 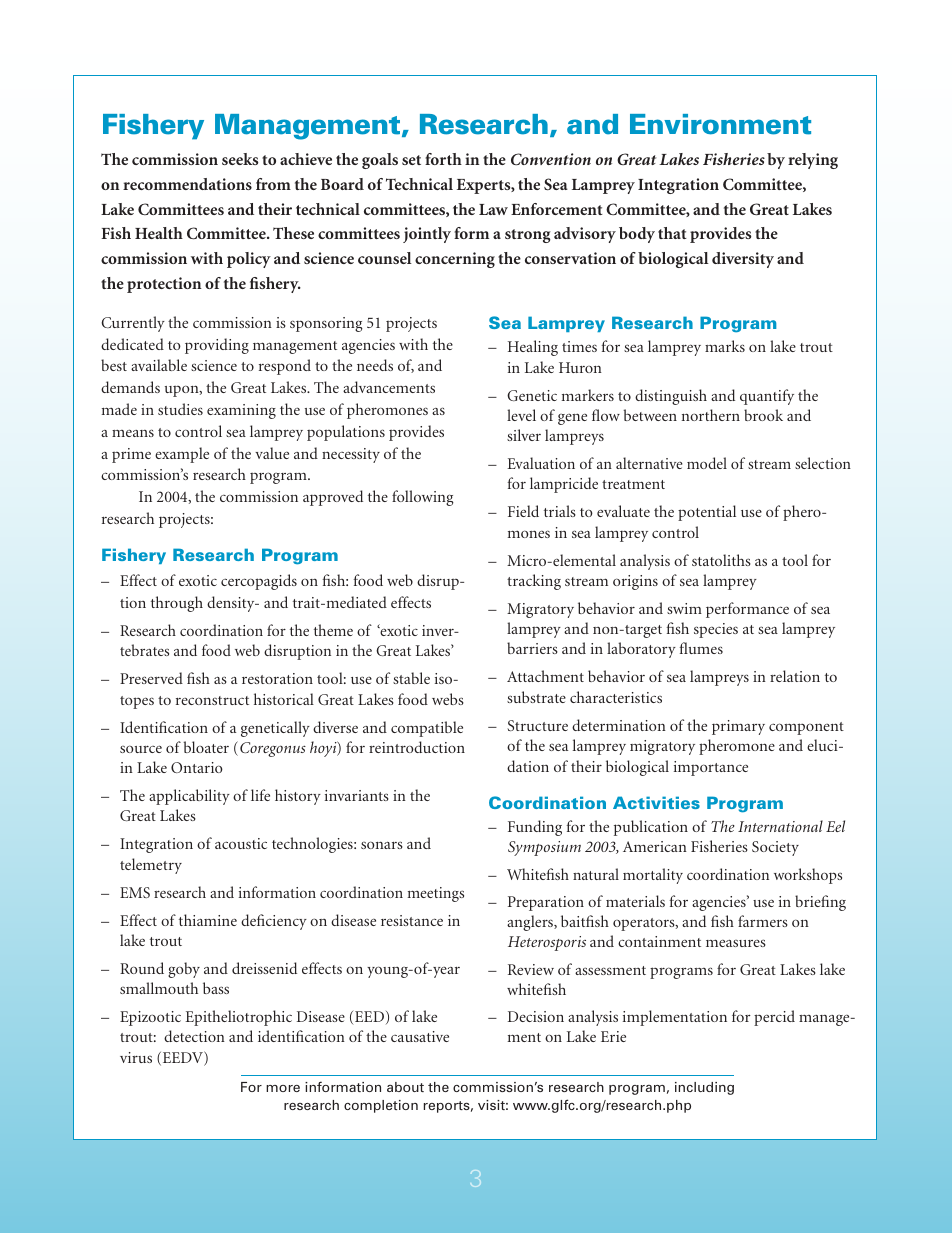 I want to click on seeks, so click(x=240, y=159).
